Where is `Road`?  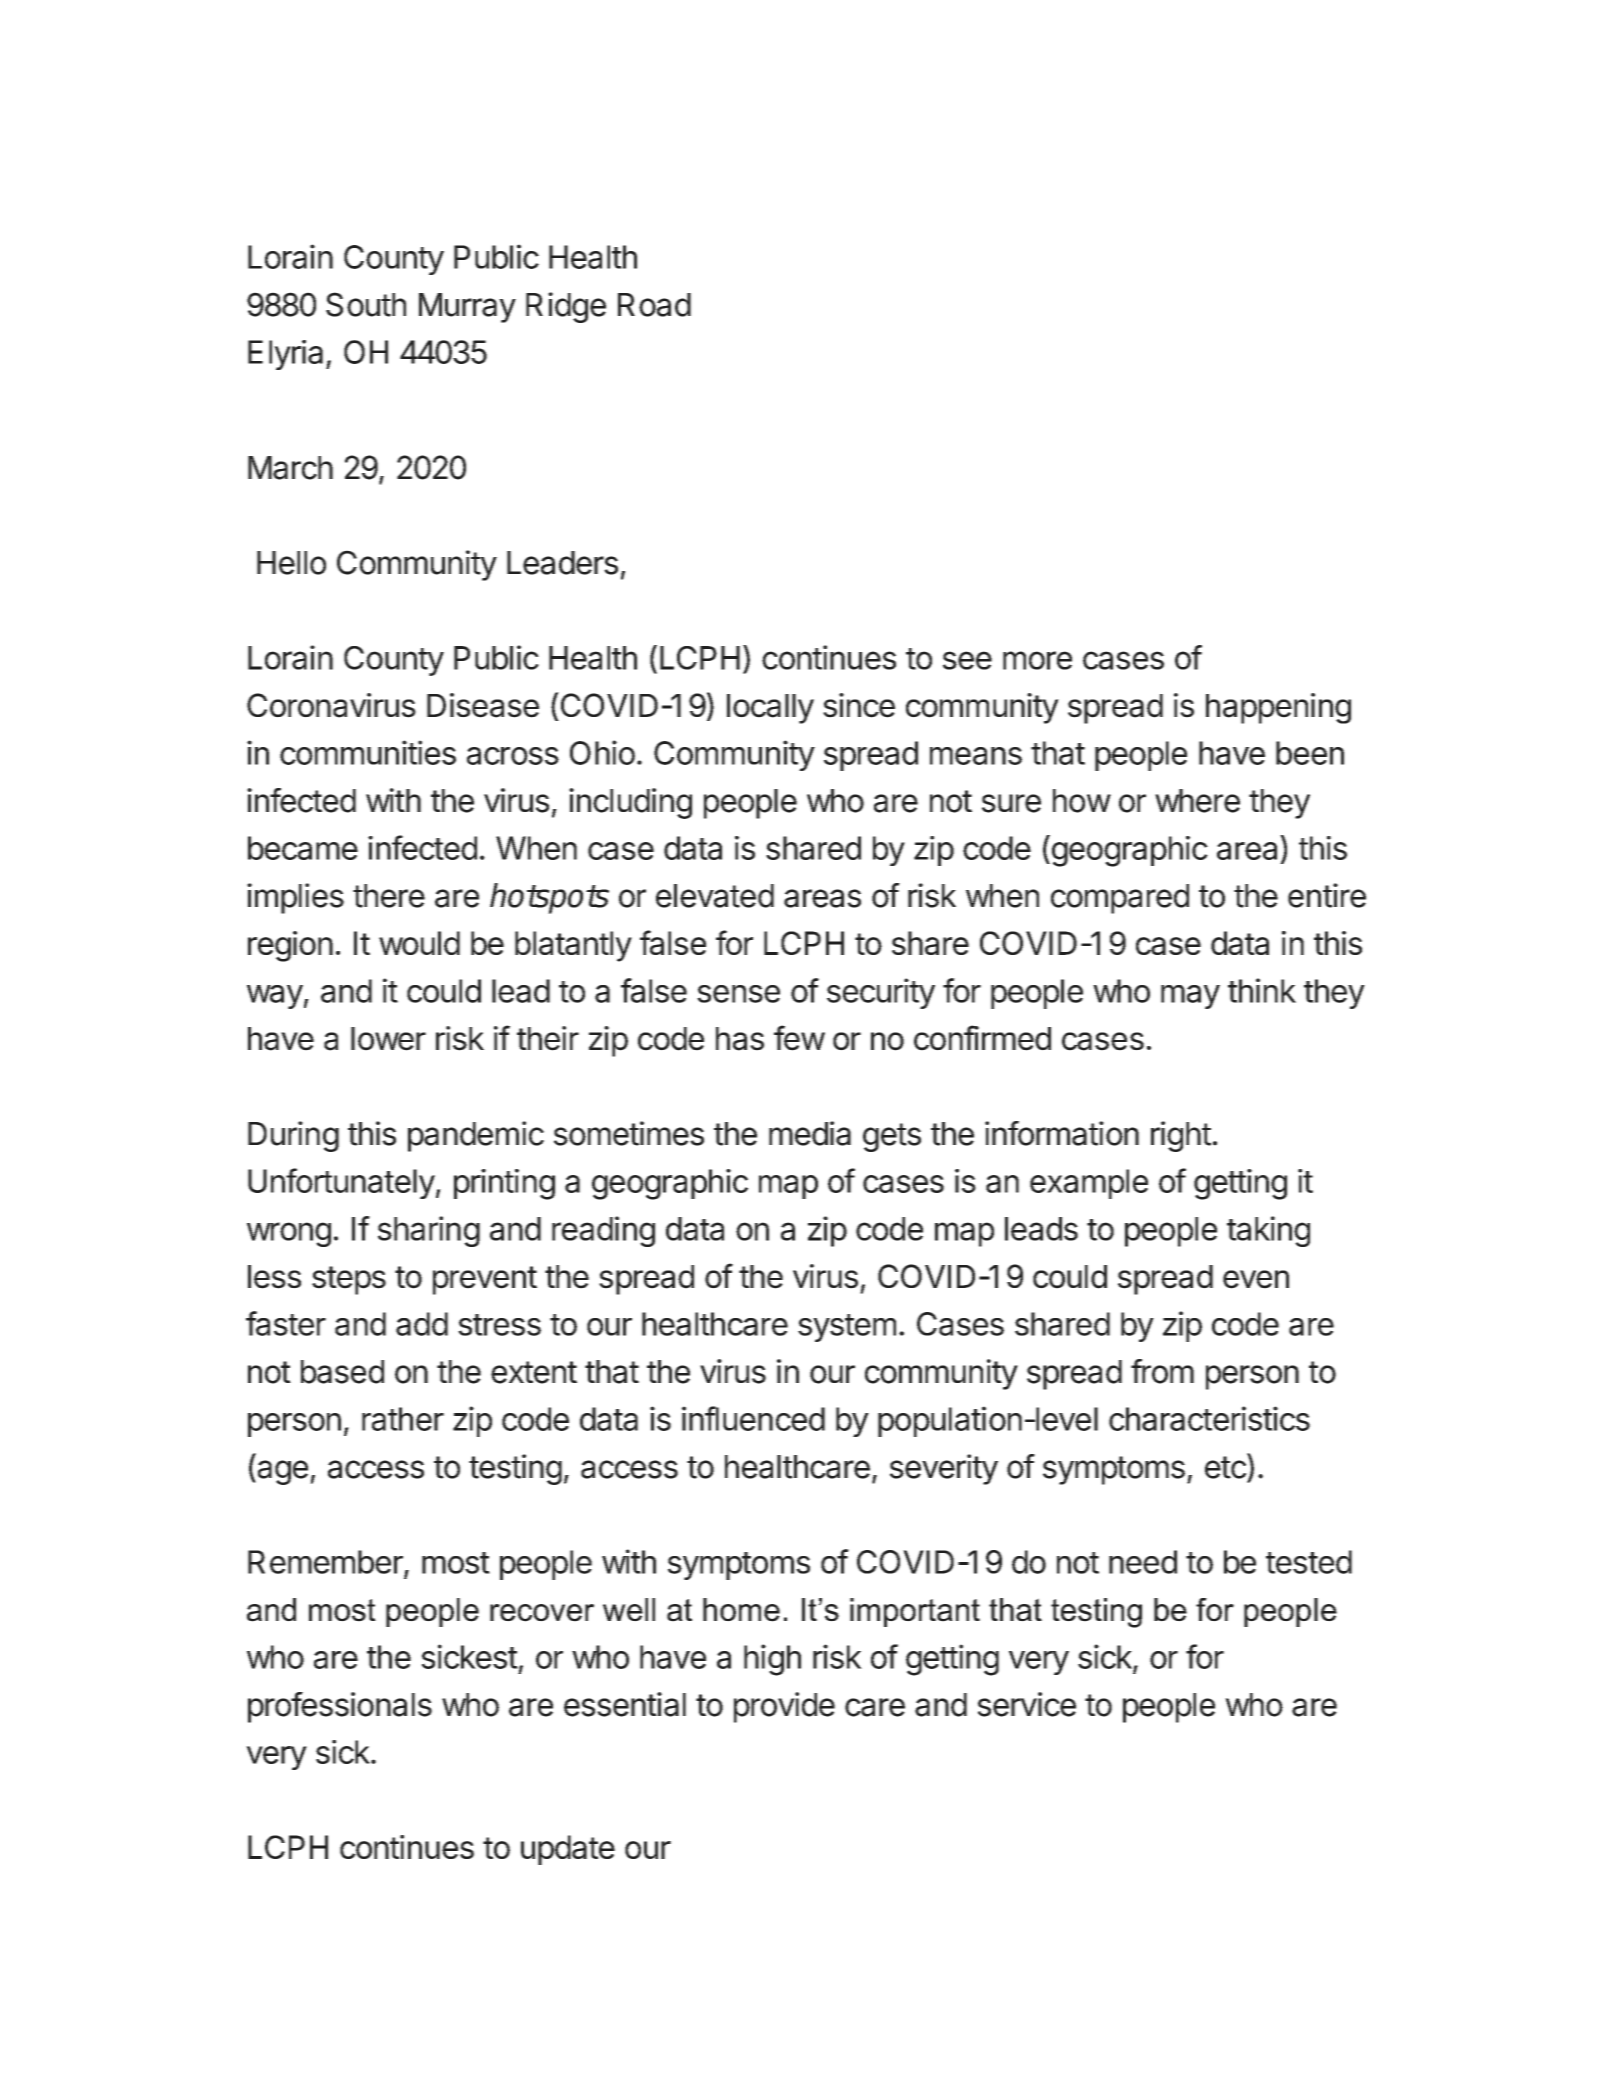 Road is located at coordinates (654, 305).
